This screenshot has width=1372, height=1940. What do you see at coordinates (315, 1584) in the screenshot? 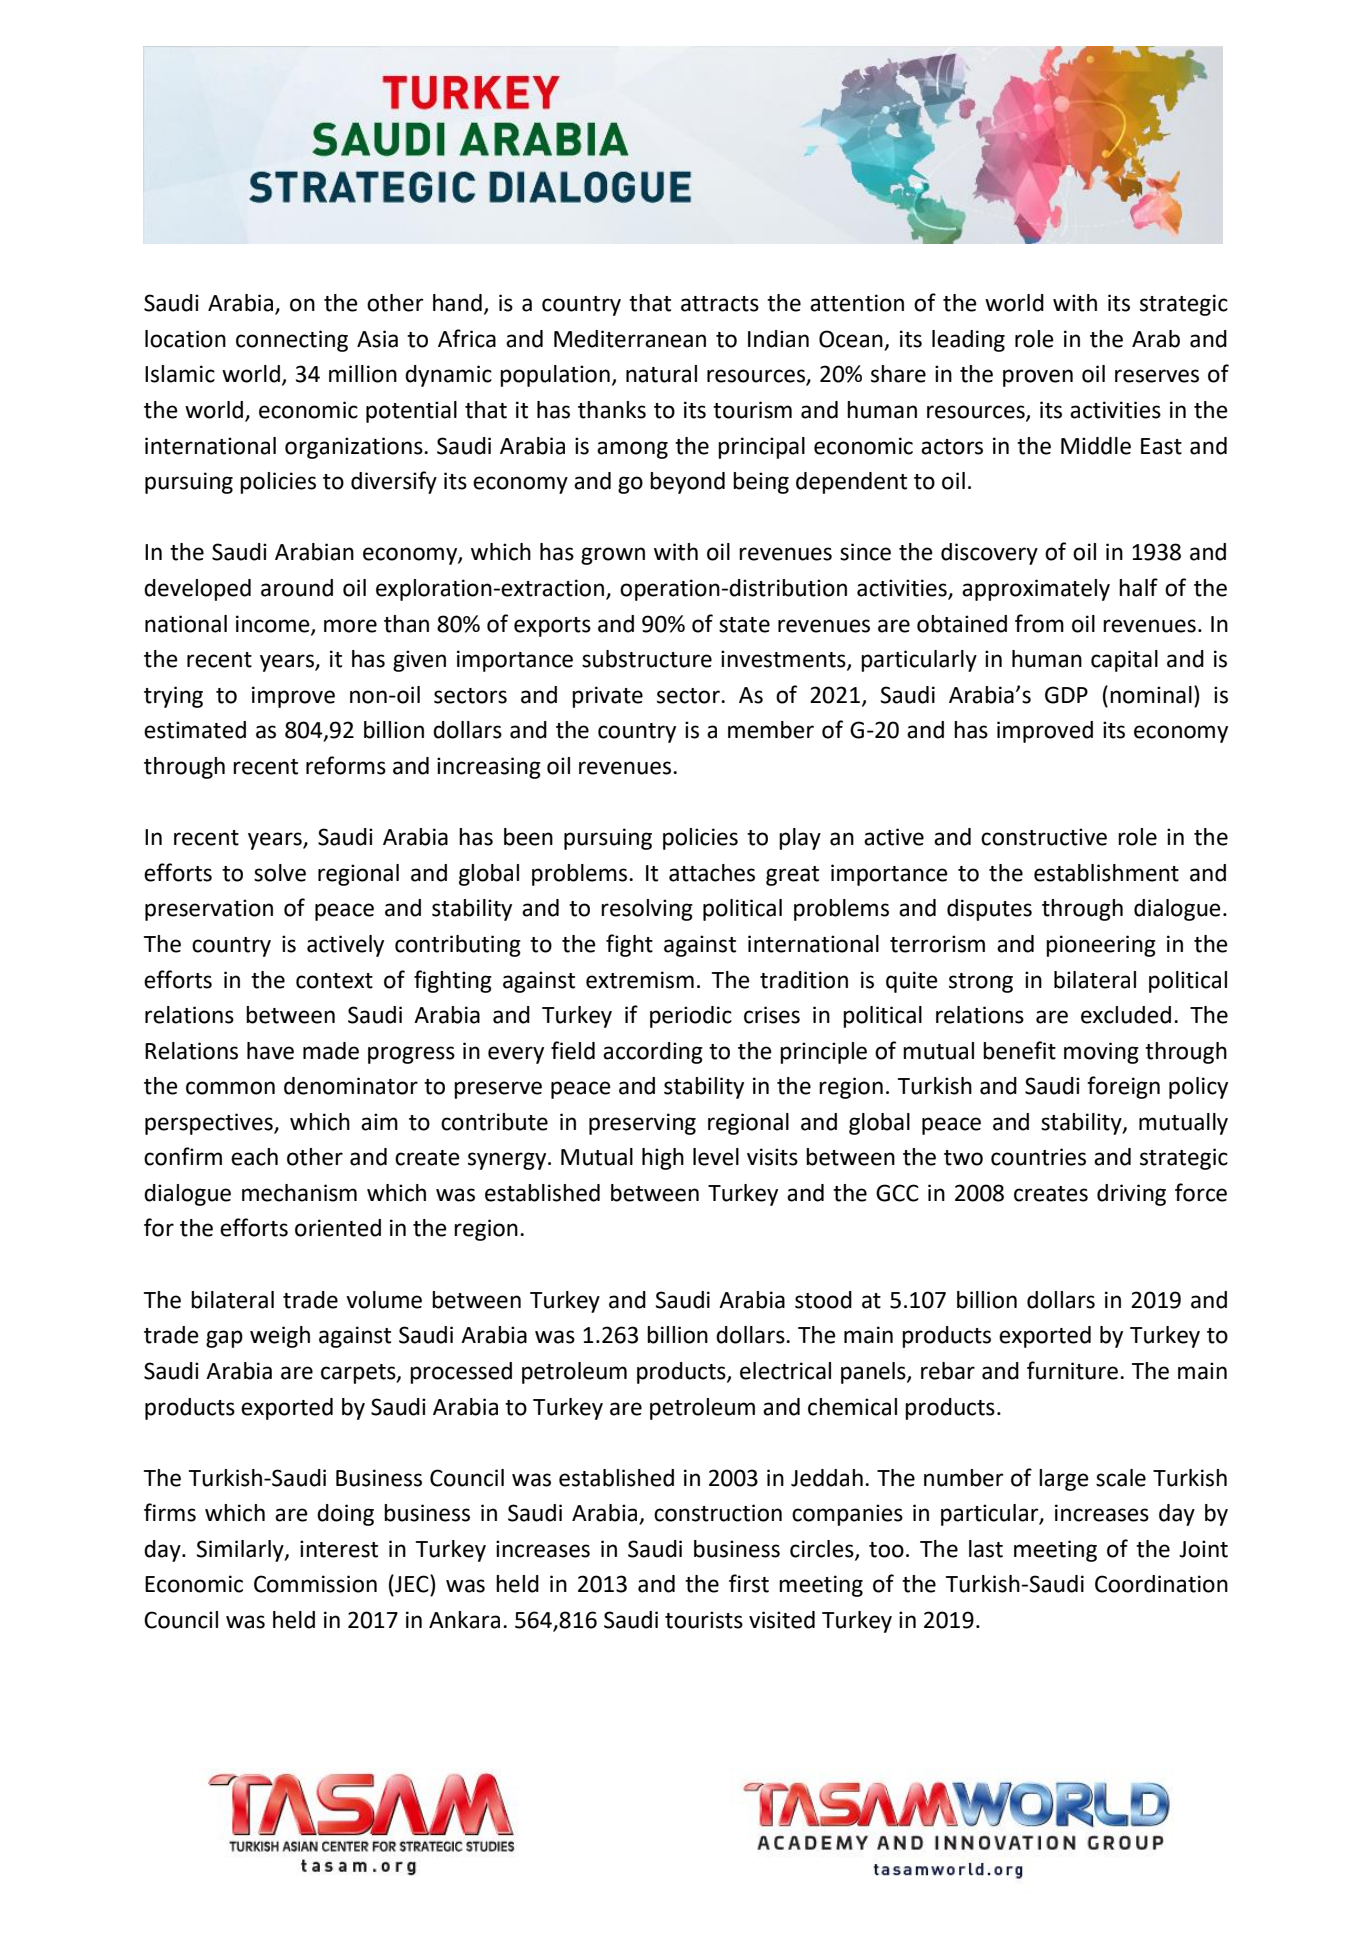
I see `Commission` at bounding box center [315, 1584].
